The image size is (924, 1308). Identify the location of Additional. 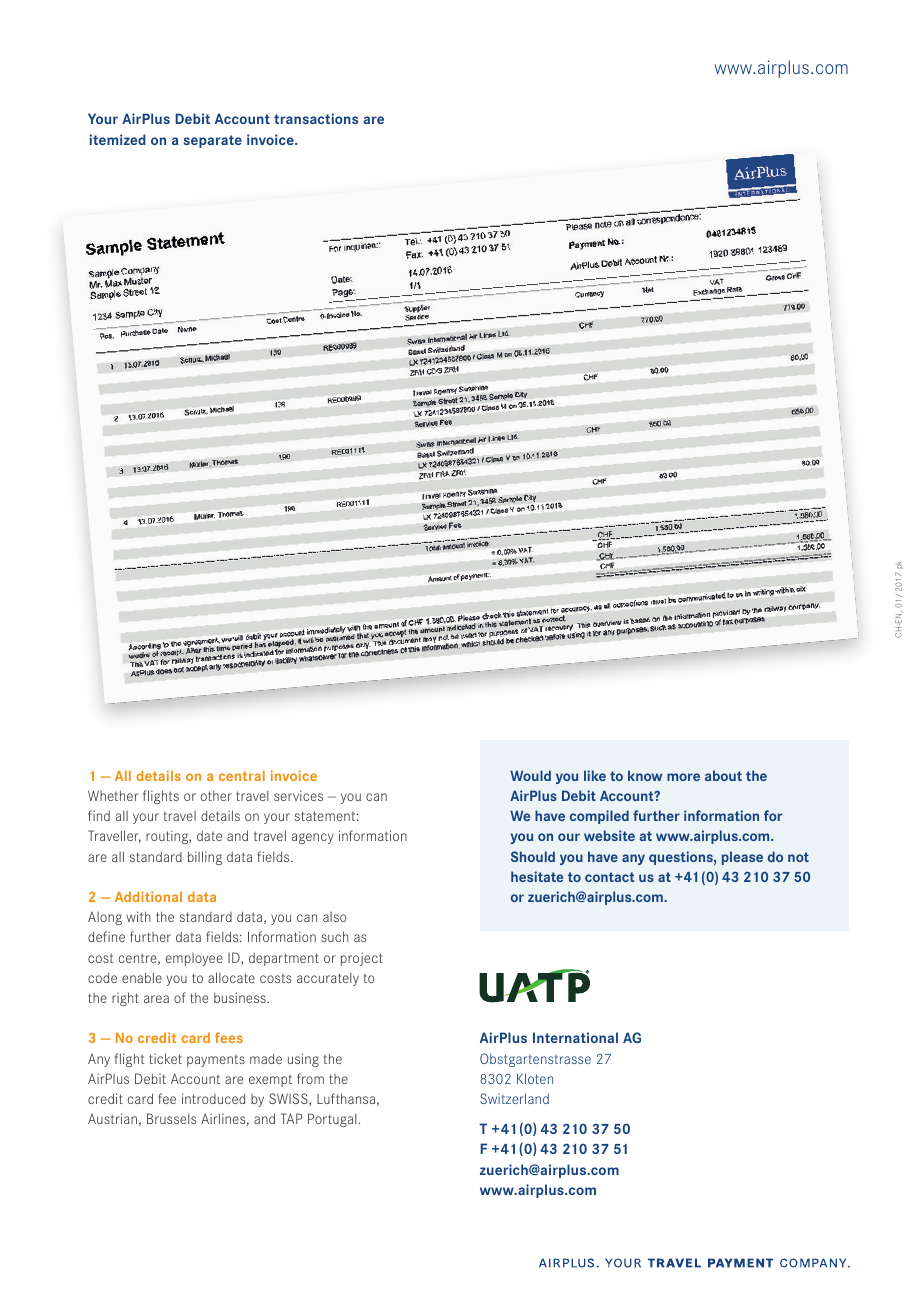
(148, 896).
